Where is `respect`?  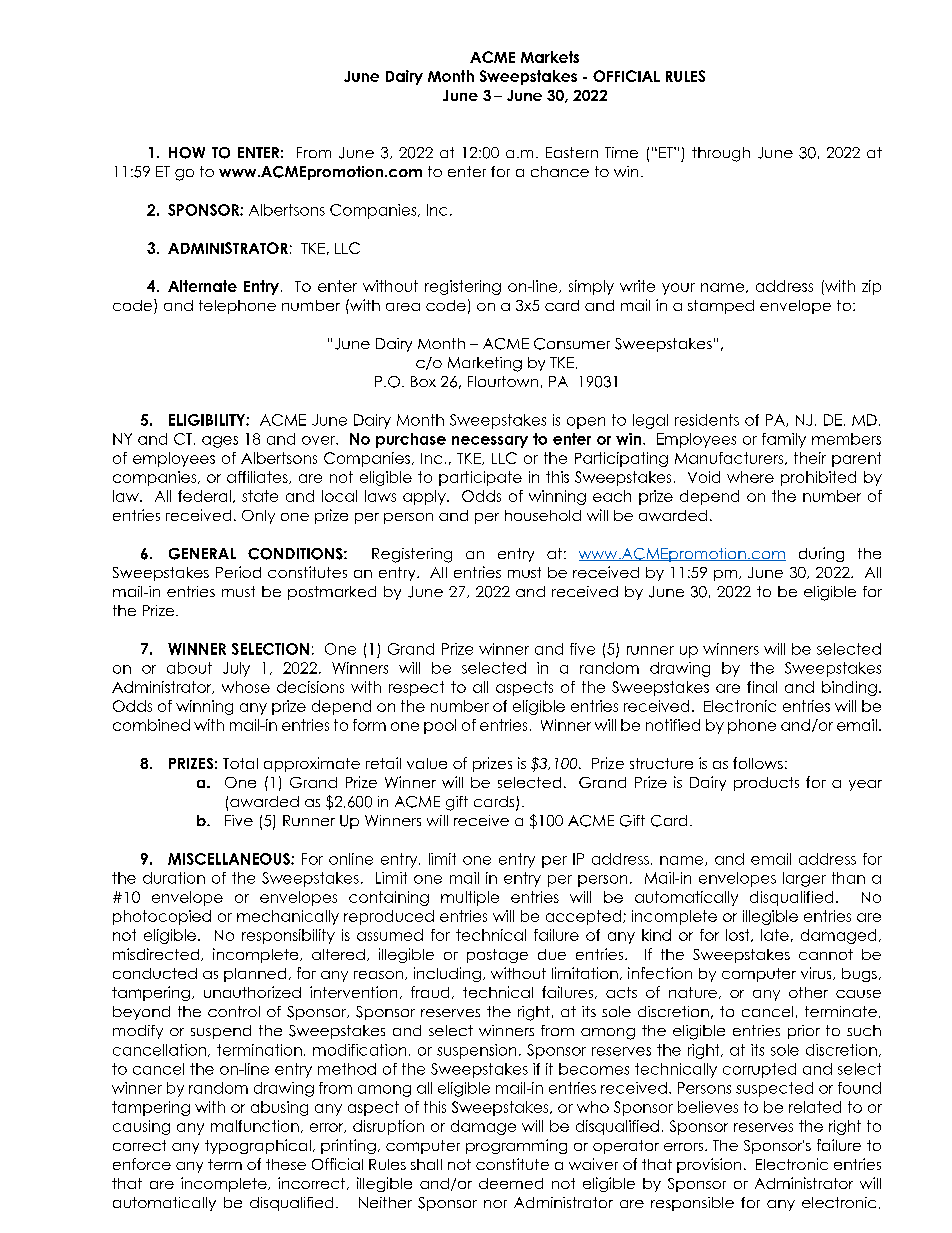 respect is located at coordinates (416, 688).
